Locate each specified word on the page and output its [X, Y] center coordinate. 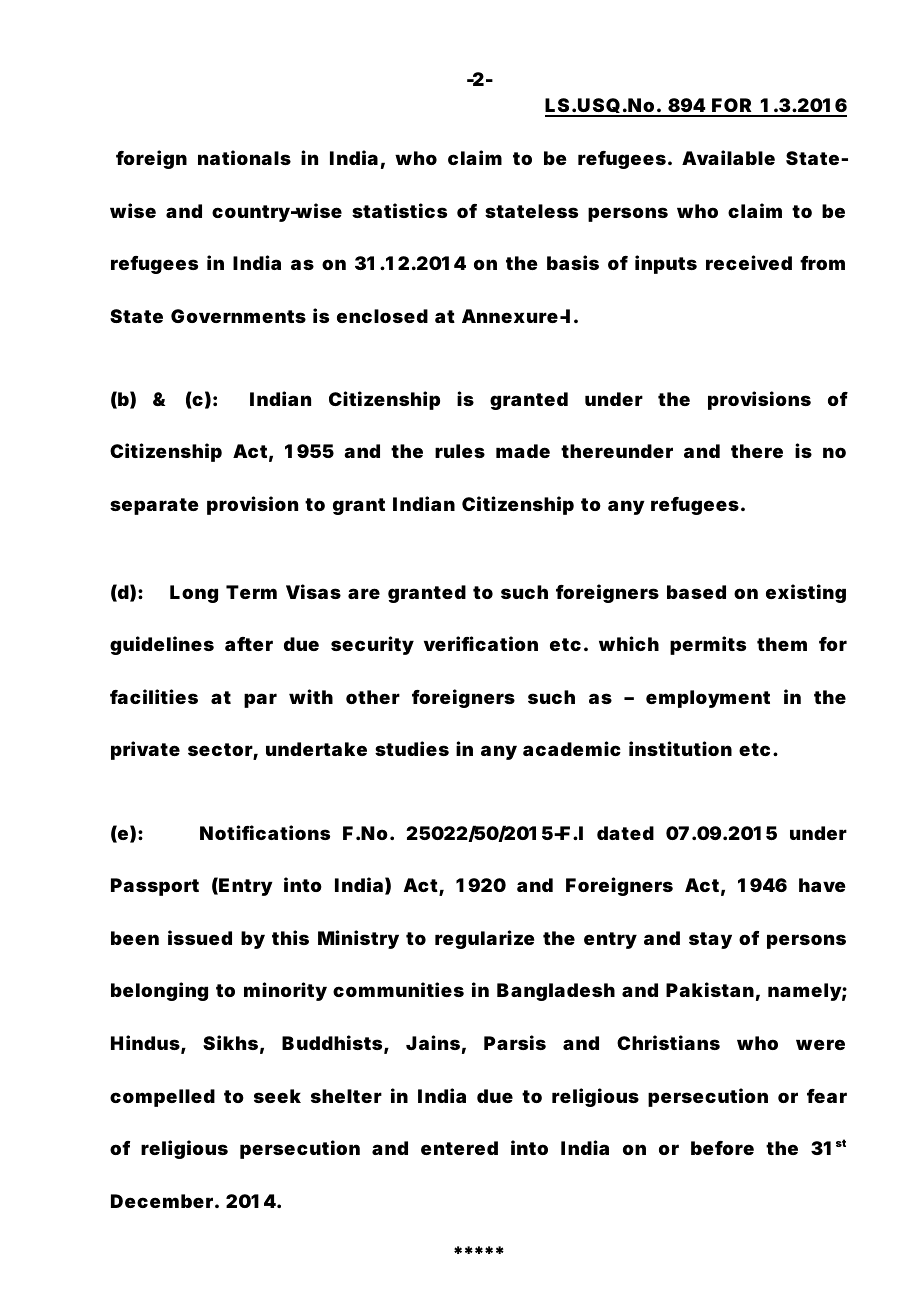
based [696, 592]
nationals [244, 157]
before [722, 1148]
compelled [162, 1098]
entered [459, 1148]
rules [460, 451]
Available [728, 157]
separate [154, 506]
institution [680, 748]
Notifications [265, 832]
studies [412, 748]
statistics [399, 210]
